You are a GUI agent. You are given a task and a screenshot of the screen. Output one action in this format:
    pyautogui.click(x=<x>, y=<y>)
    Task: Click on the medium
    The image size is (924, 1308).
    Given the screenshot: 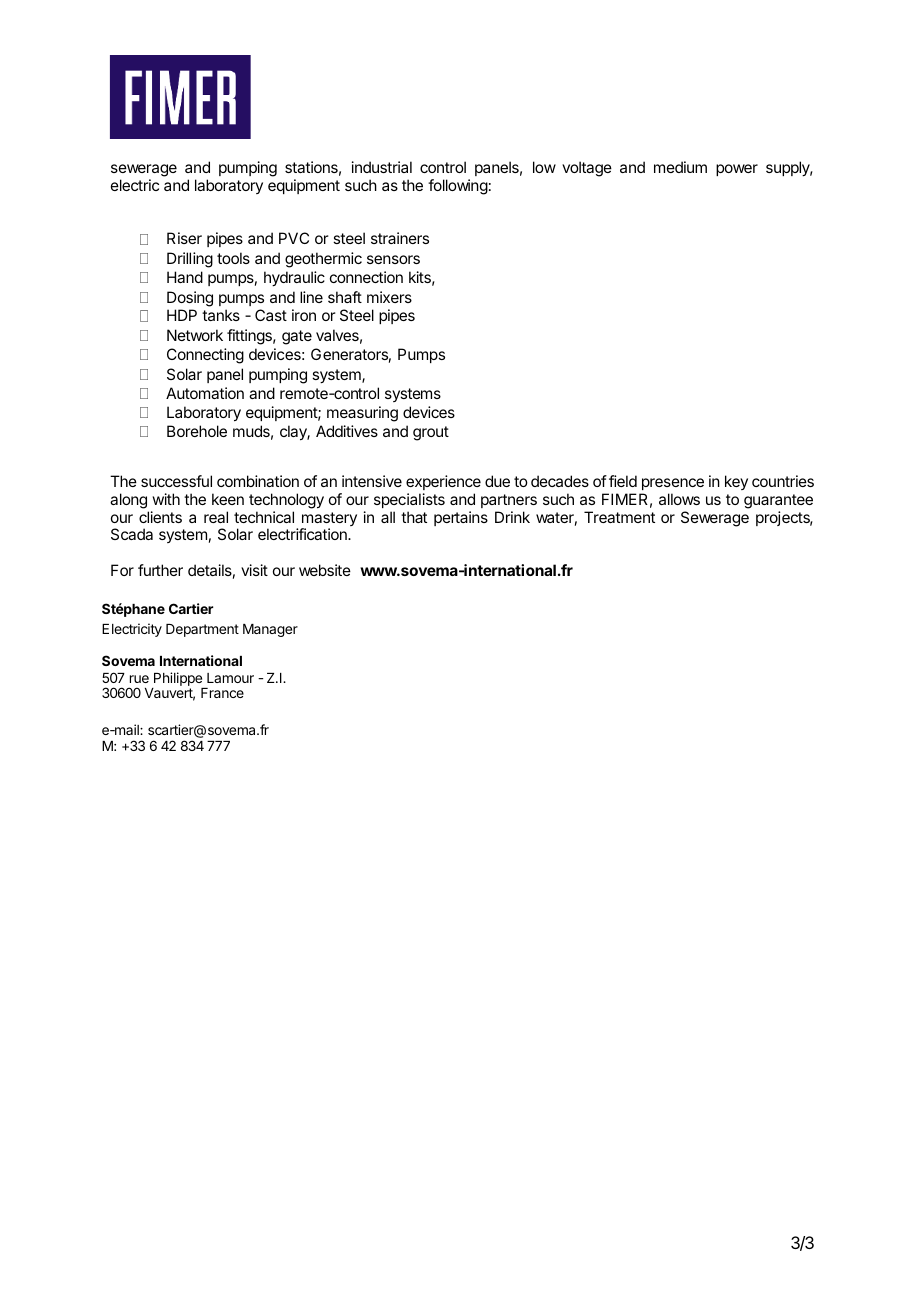 What is the action you would take?
    pyautogui.click(x=680, y=167)
